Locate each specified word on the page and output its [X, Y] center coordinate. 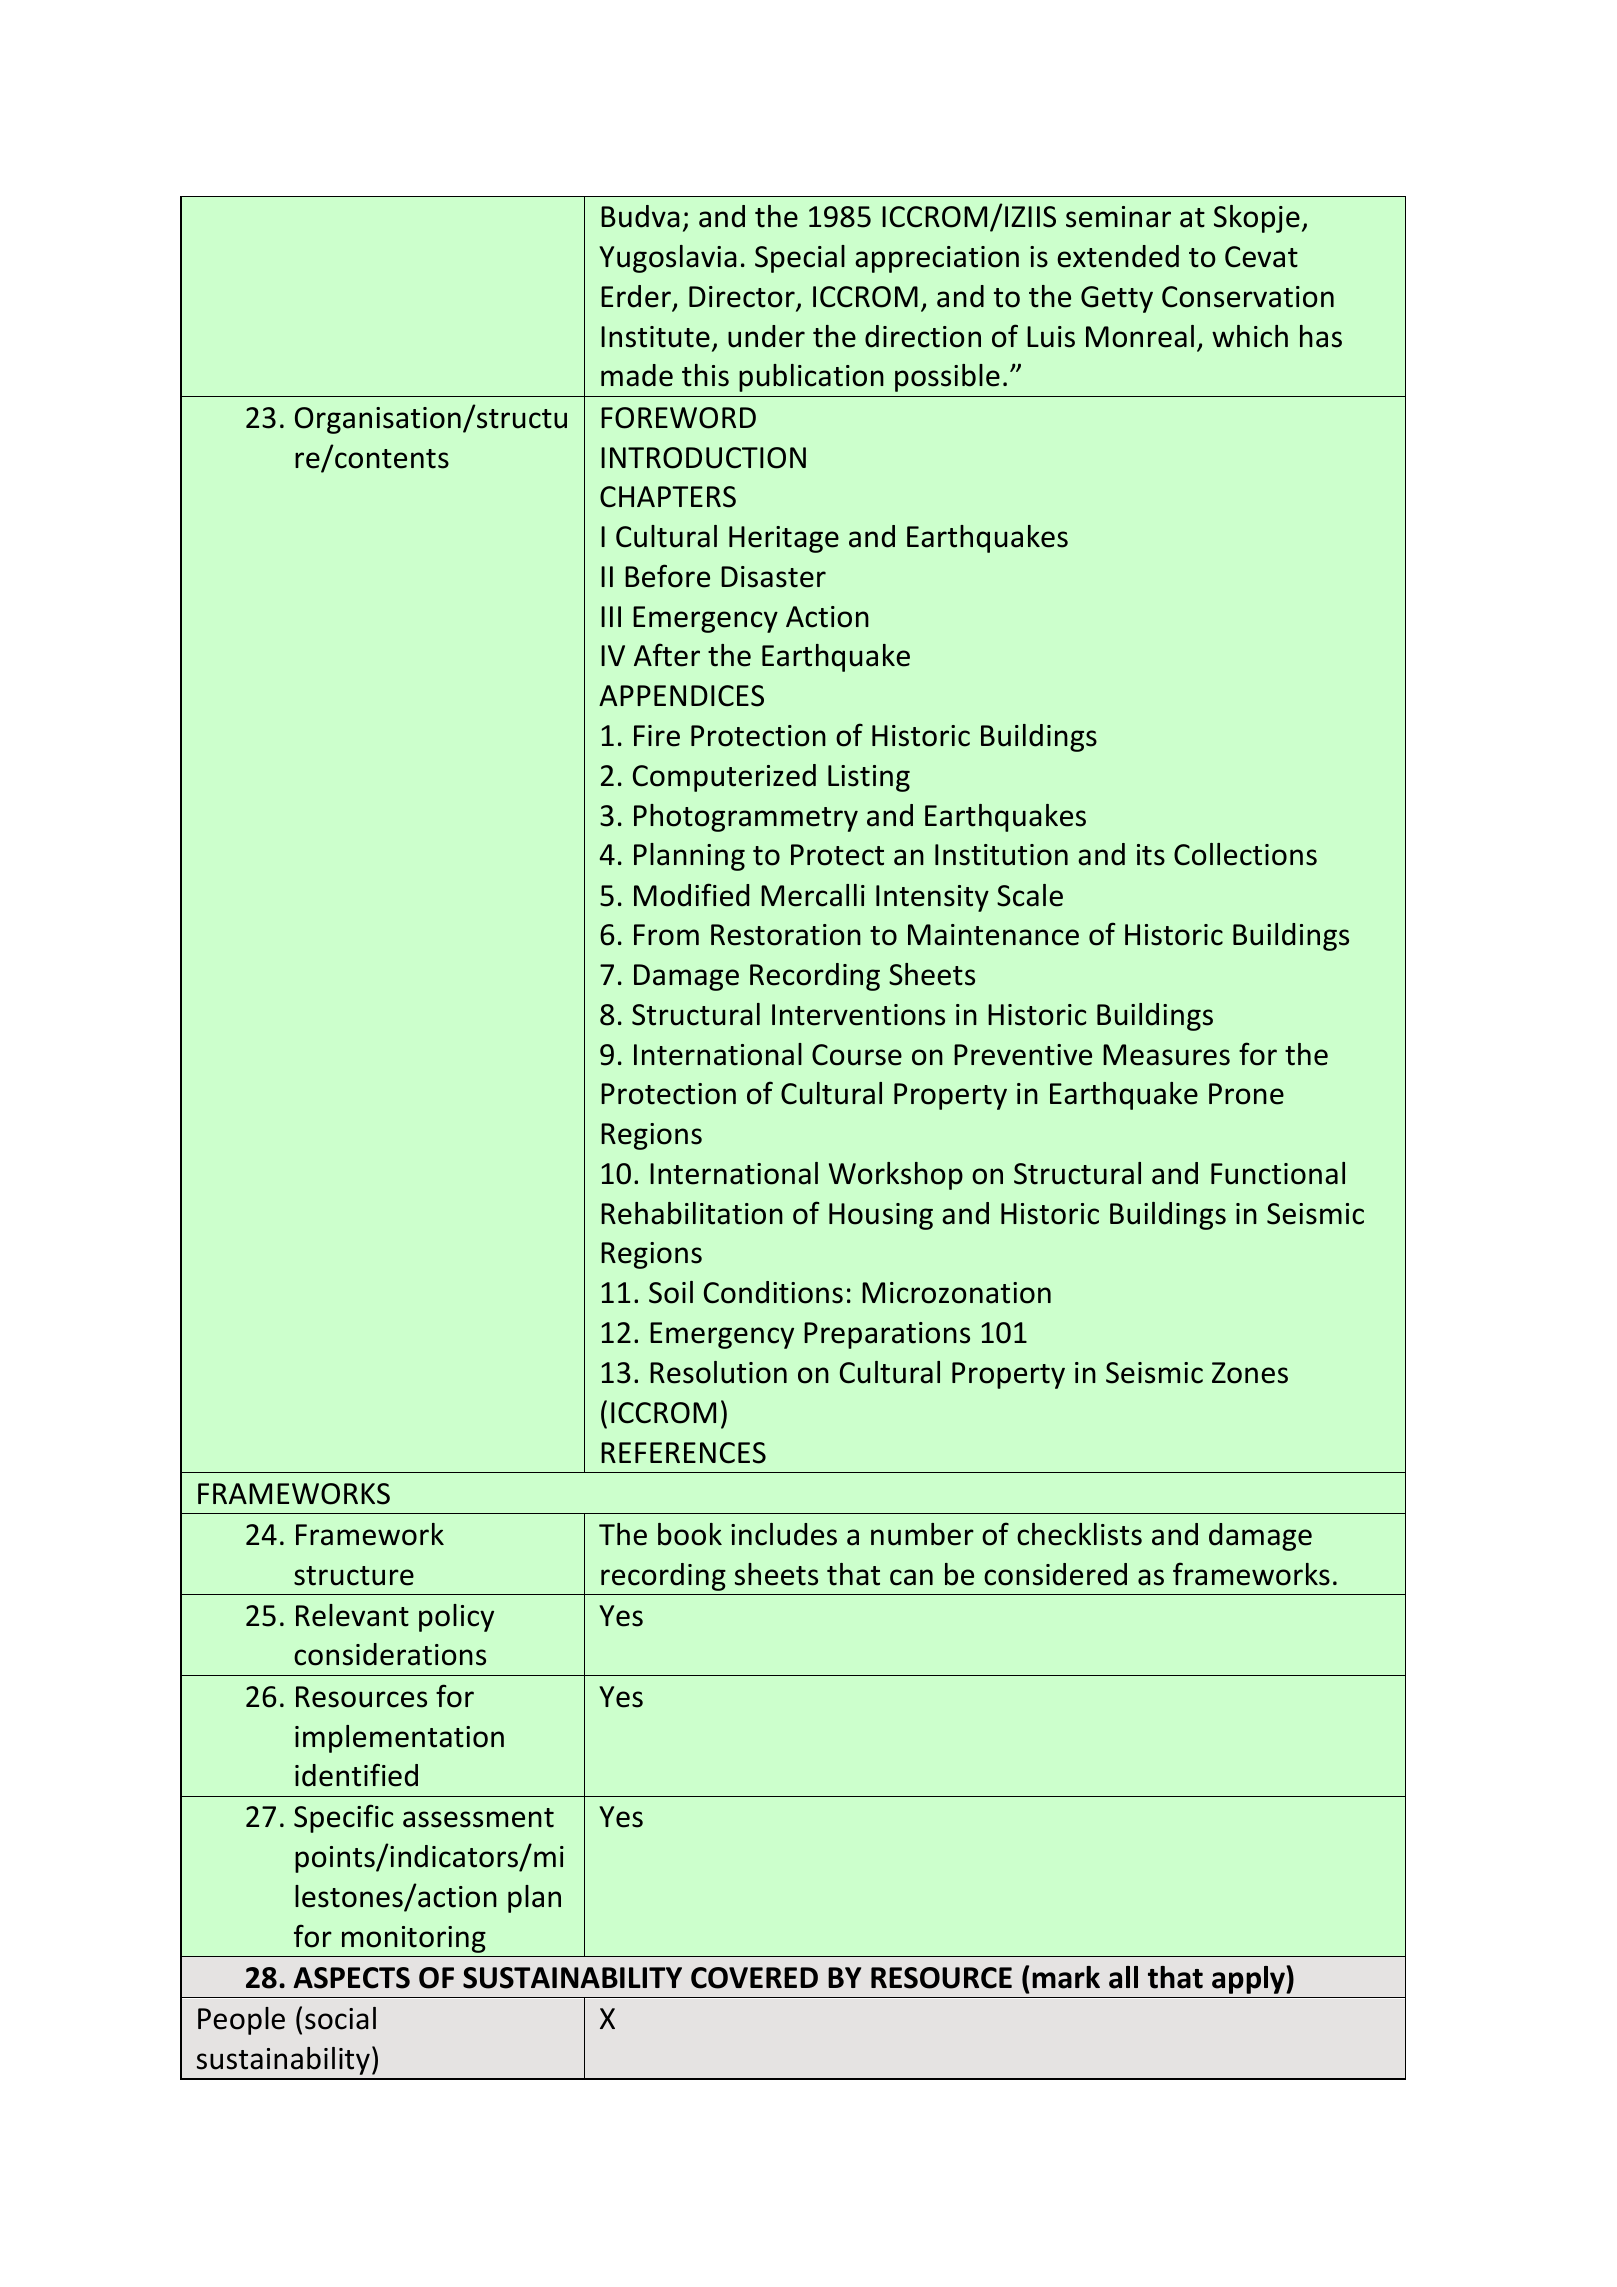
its [1151, 855]
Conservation [1248, 297]
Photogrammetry [746, 818]
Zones [1250, 1373]
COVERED [754, 1978]
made [637, 375]
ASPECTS [351, 1978]
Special [800, 259]
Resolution [718, 1372]
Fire [657, 736]
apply [1249, 1980]
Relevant [352, 1615]
